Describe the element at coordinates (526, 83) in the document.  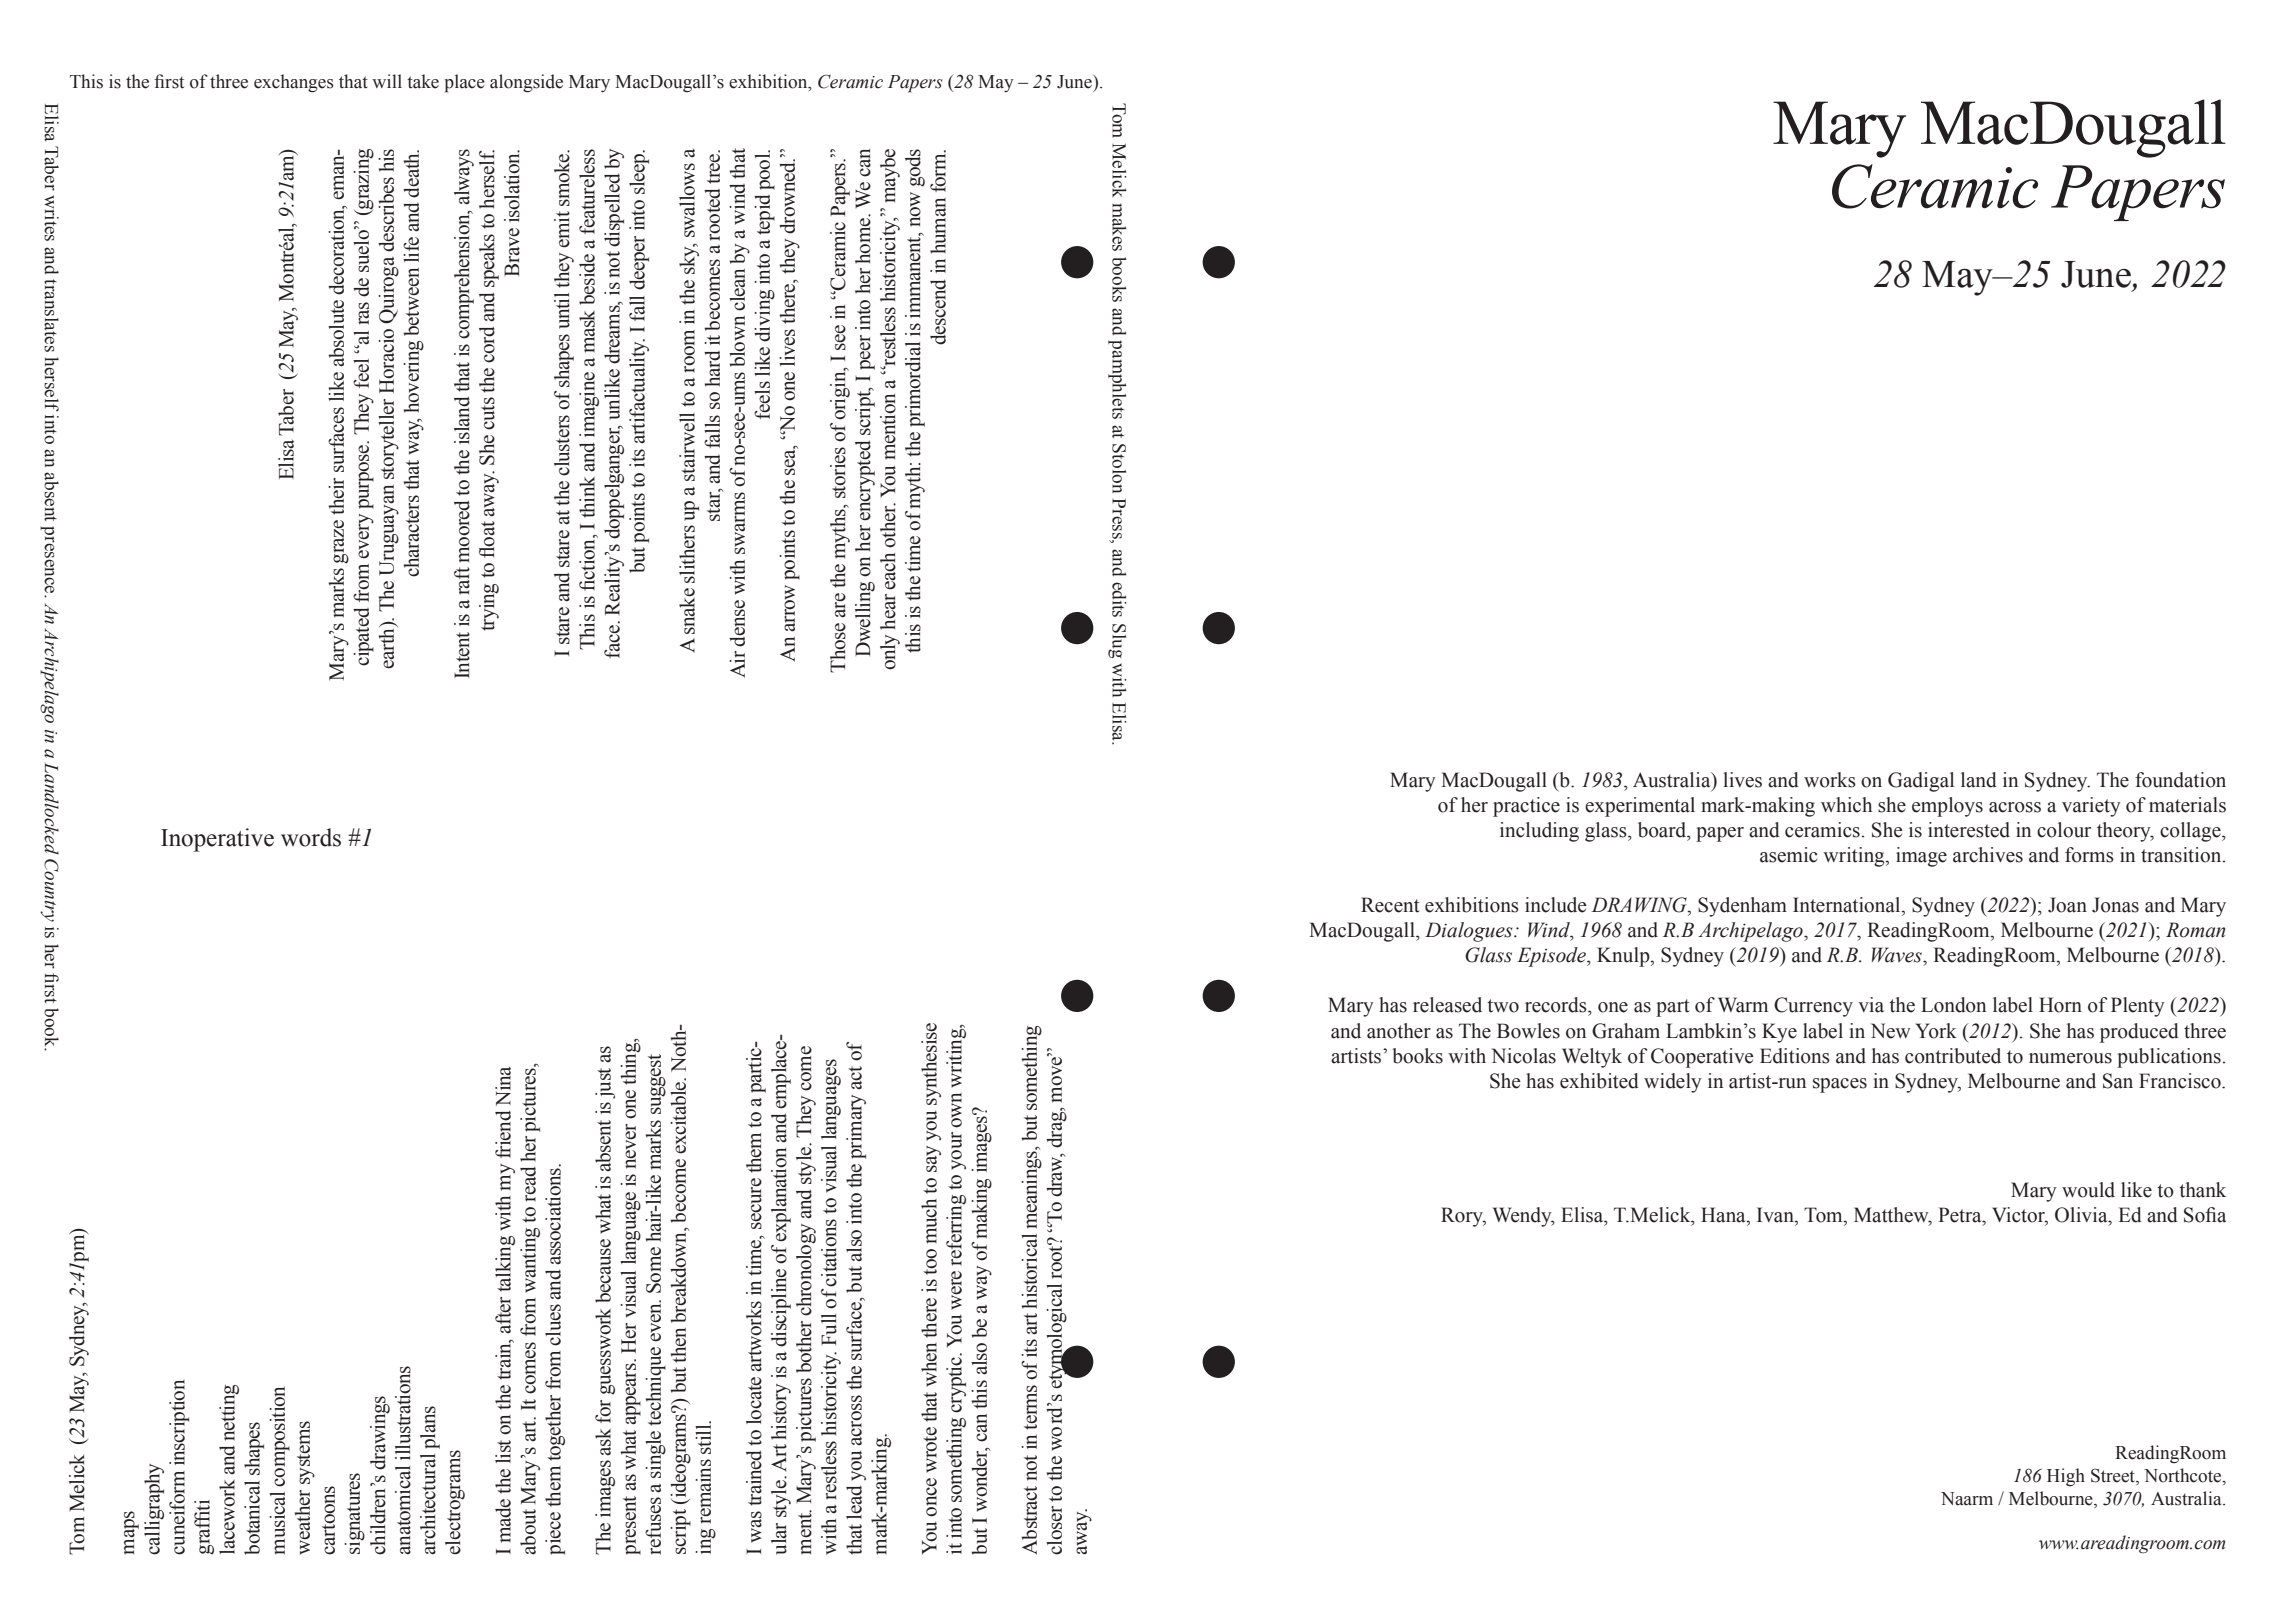
I see `alongside` at that location.
